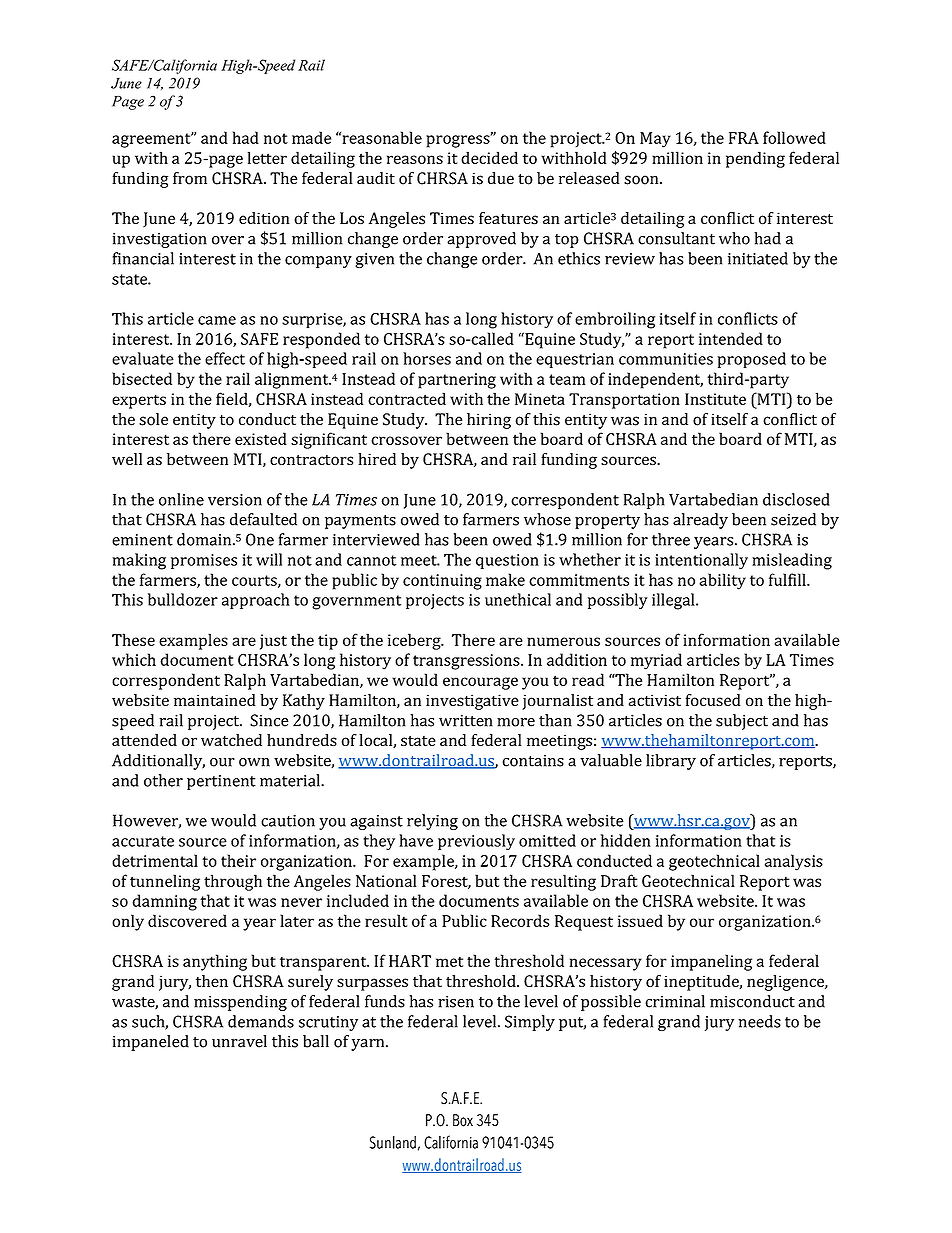  I want to click on their, so click(238, 860).
